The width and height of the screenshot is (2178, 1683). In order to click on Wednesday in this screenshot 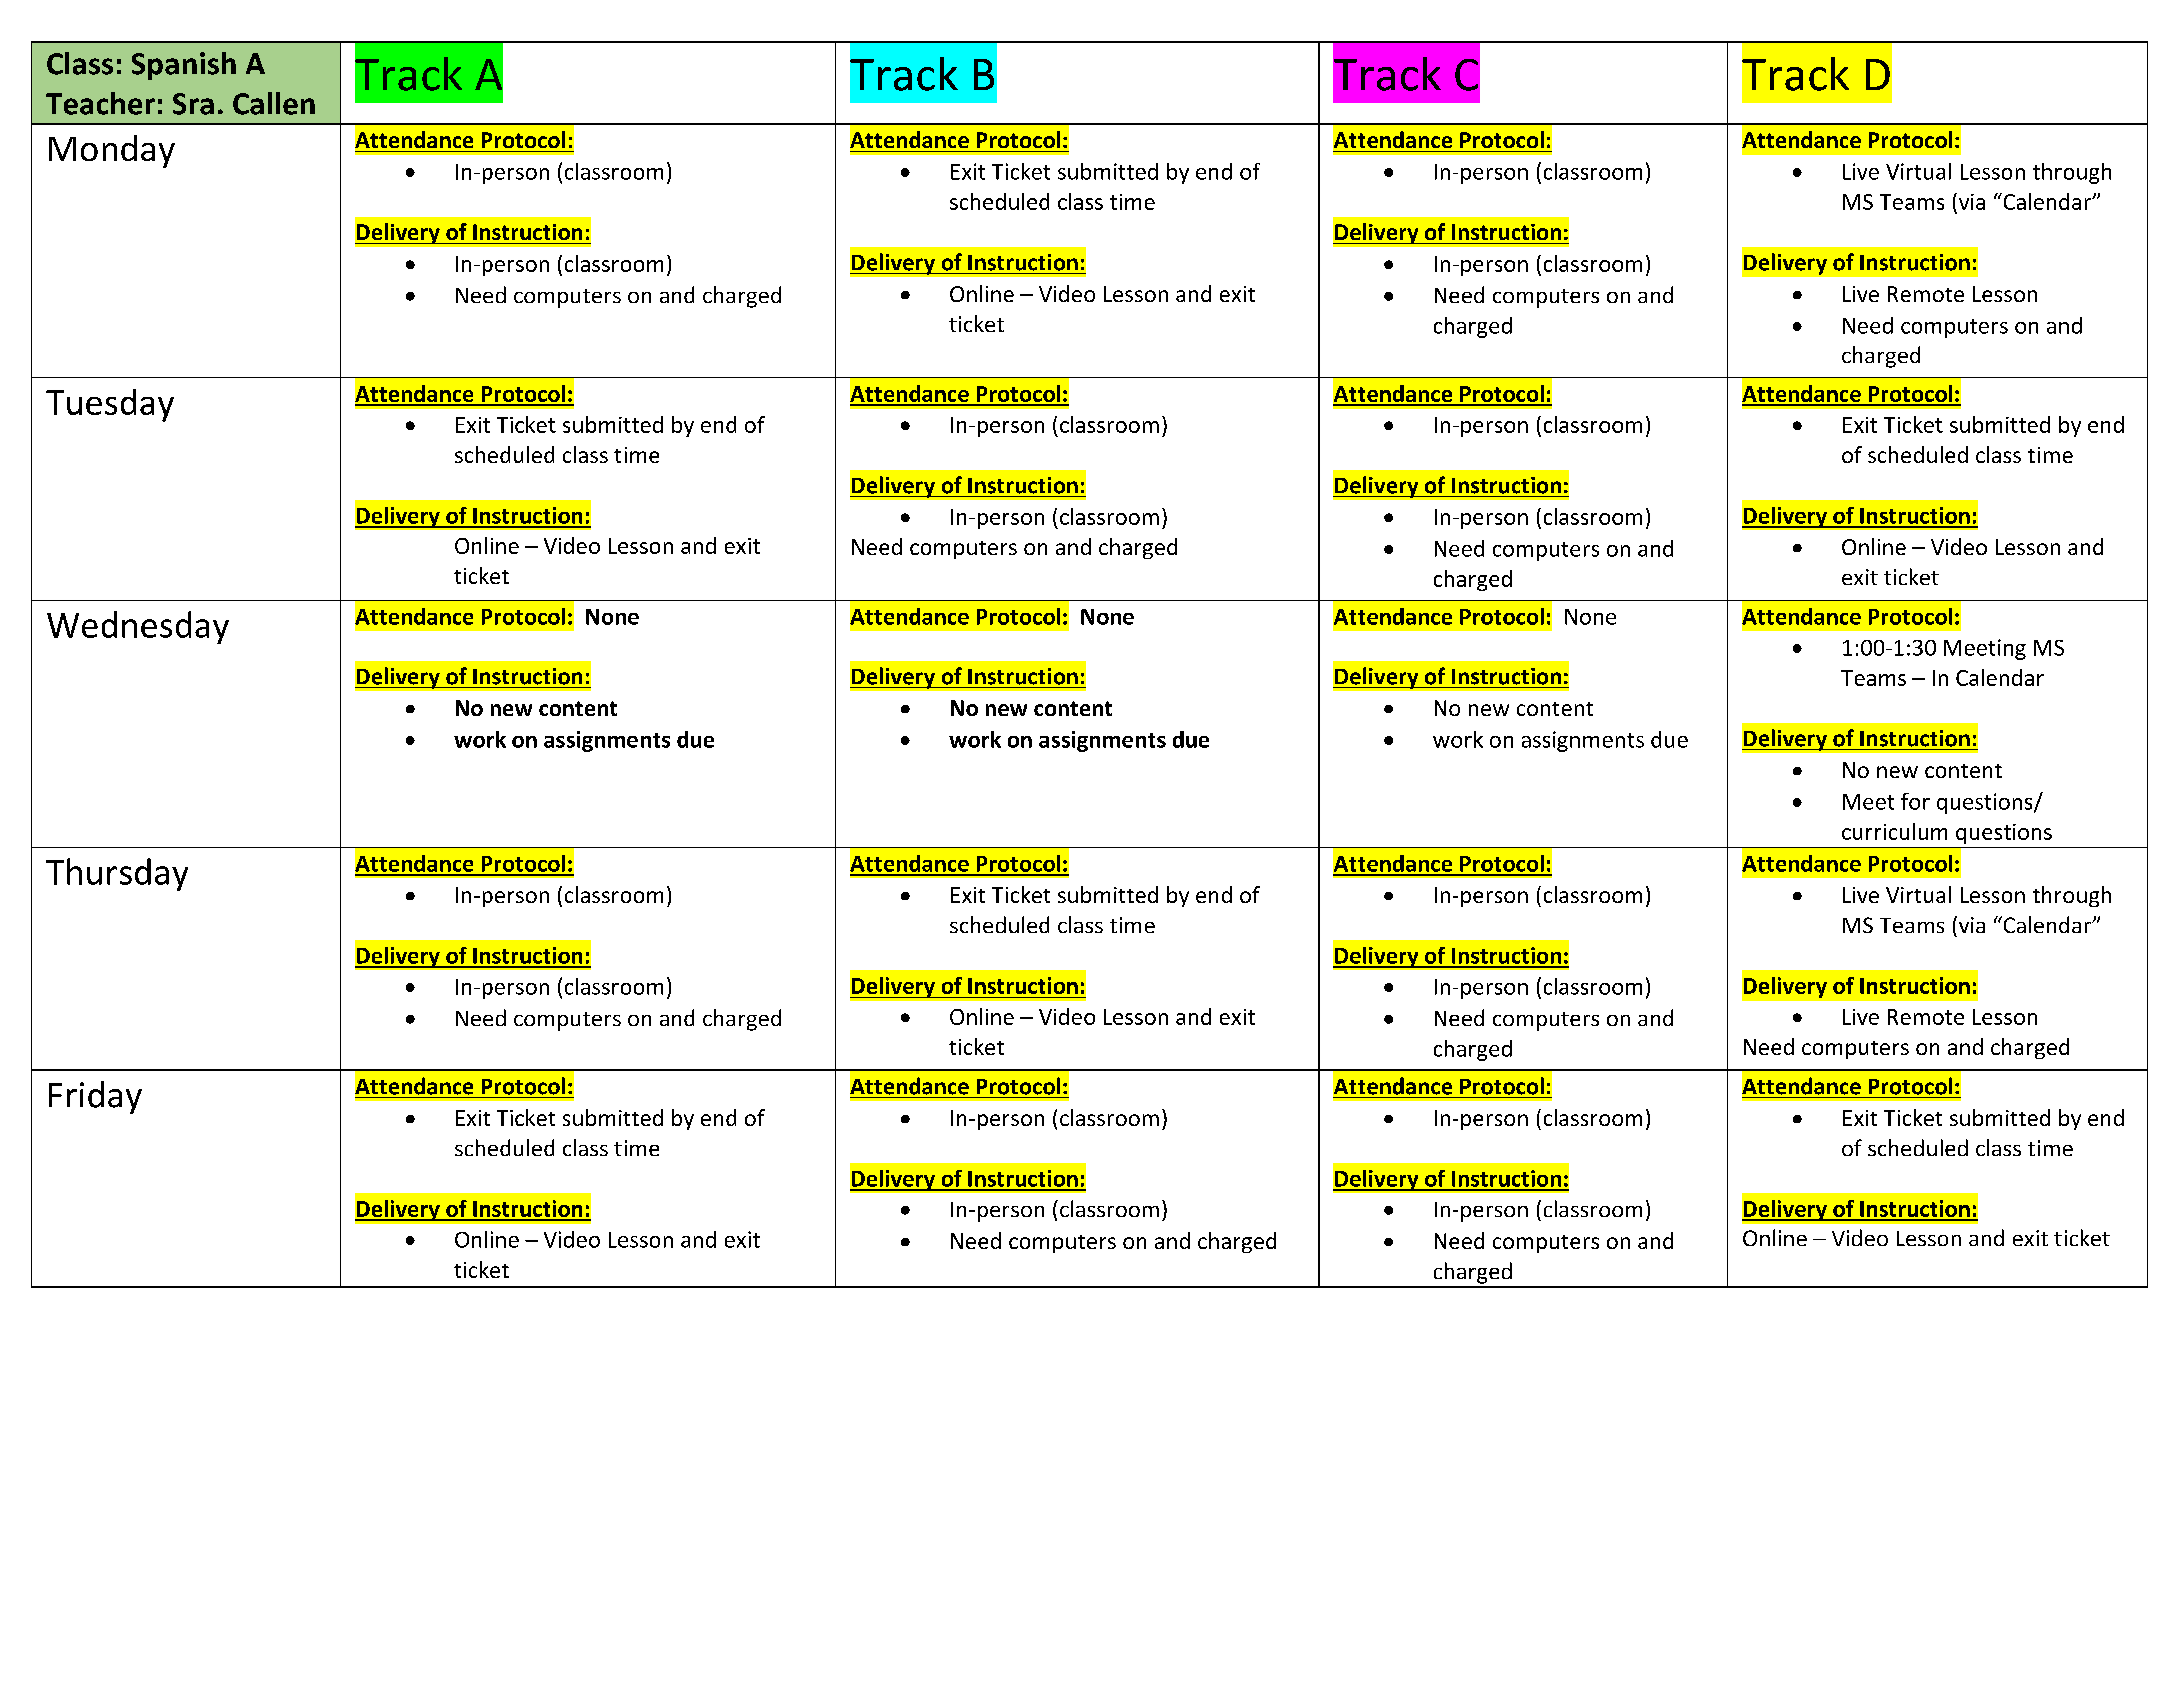, I will do `click(138, 627)`.
